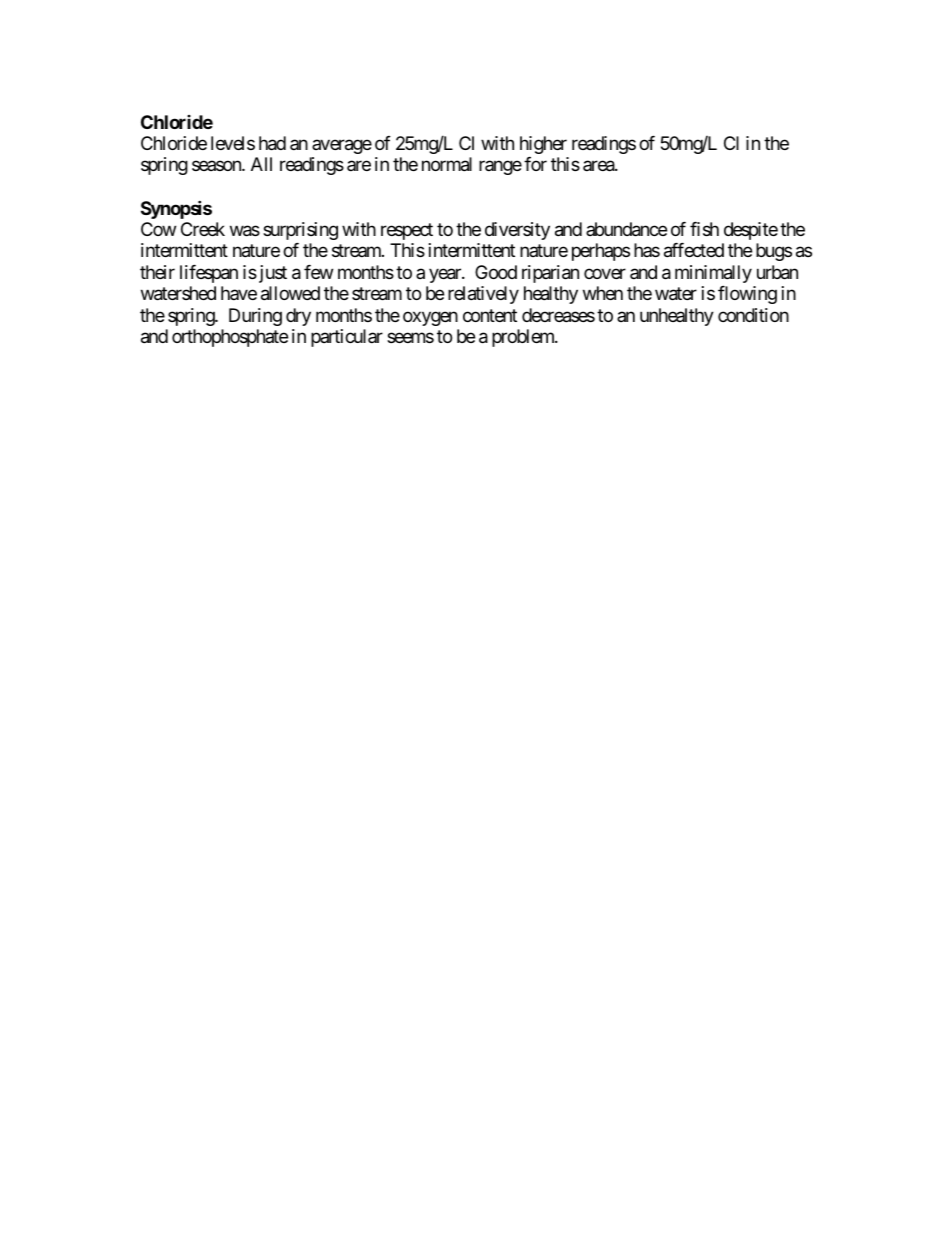 The image size is (952, 1233). Describe the element at coordinates (230, 338) in the screenshot. I see `orthophosphate` at that location.
